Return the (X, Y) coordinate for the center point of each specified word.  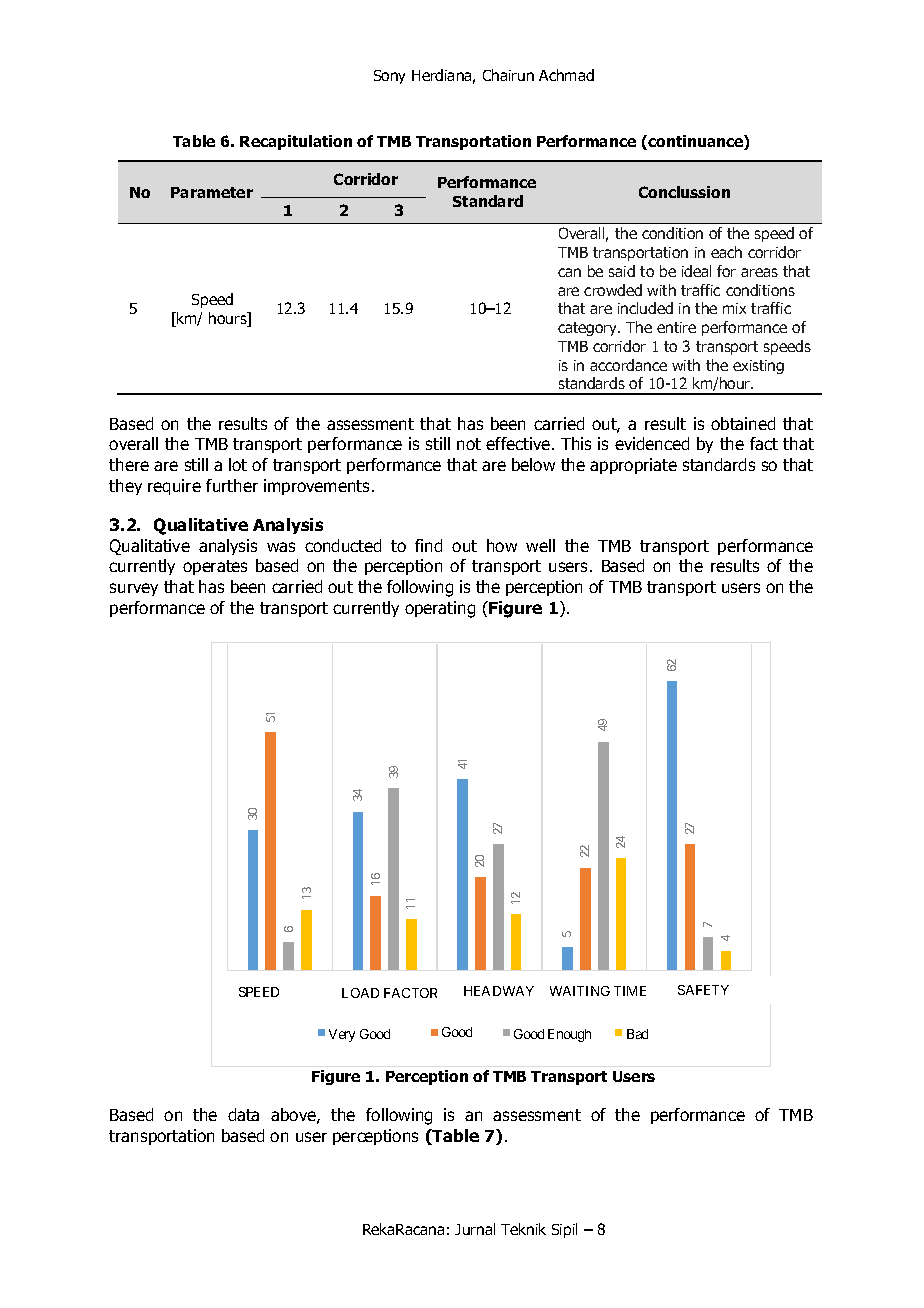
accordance (628, 365)
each (726, 252)
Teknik (523, 1229)
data (243, 1114)
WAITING (580, 991)
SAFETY (703, 990)
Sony (389, 77)
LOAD (360, 993)
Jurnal (475, 1229)
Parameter (212, 192)
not (469, 444)
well (540, 545)
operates (215, 567)
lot (238, 464)
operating (440, 609)
